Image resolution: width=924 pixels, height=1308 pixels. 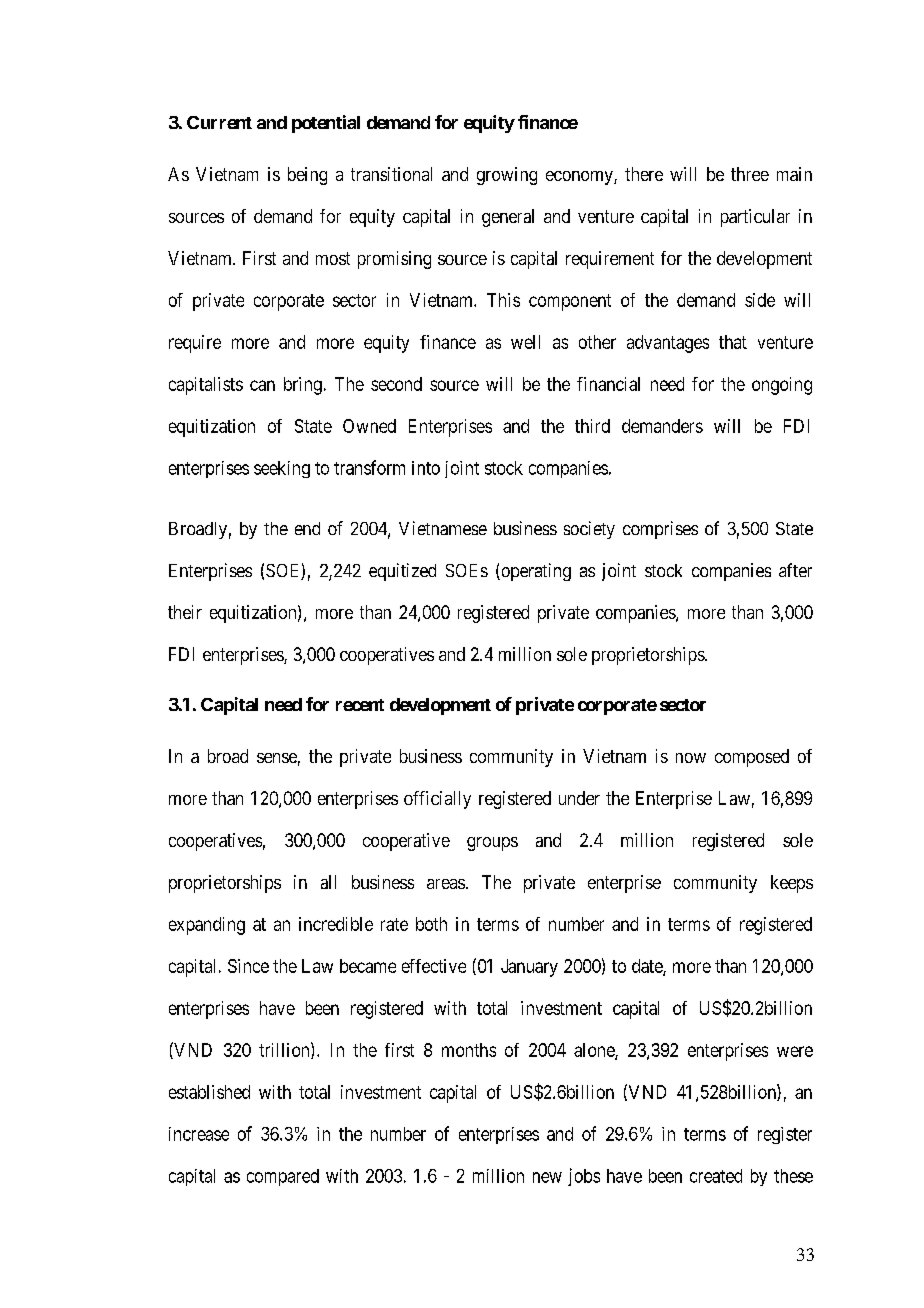 I want to click on seeking, so click(x=282, y=469).
